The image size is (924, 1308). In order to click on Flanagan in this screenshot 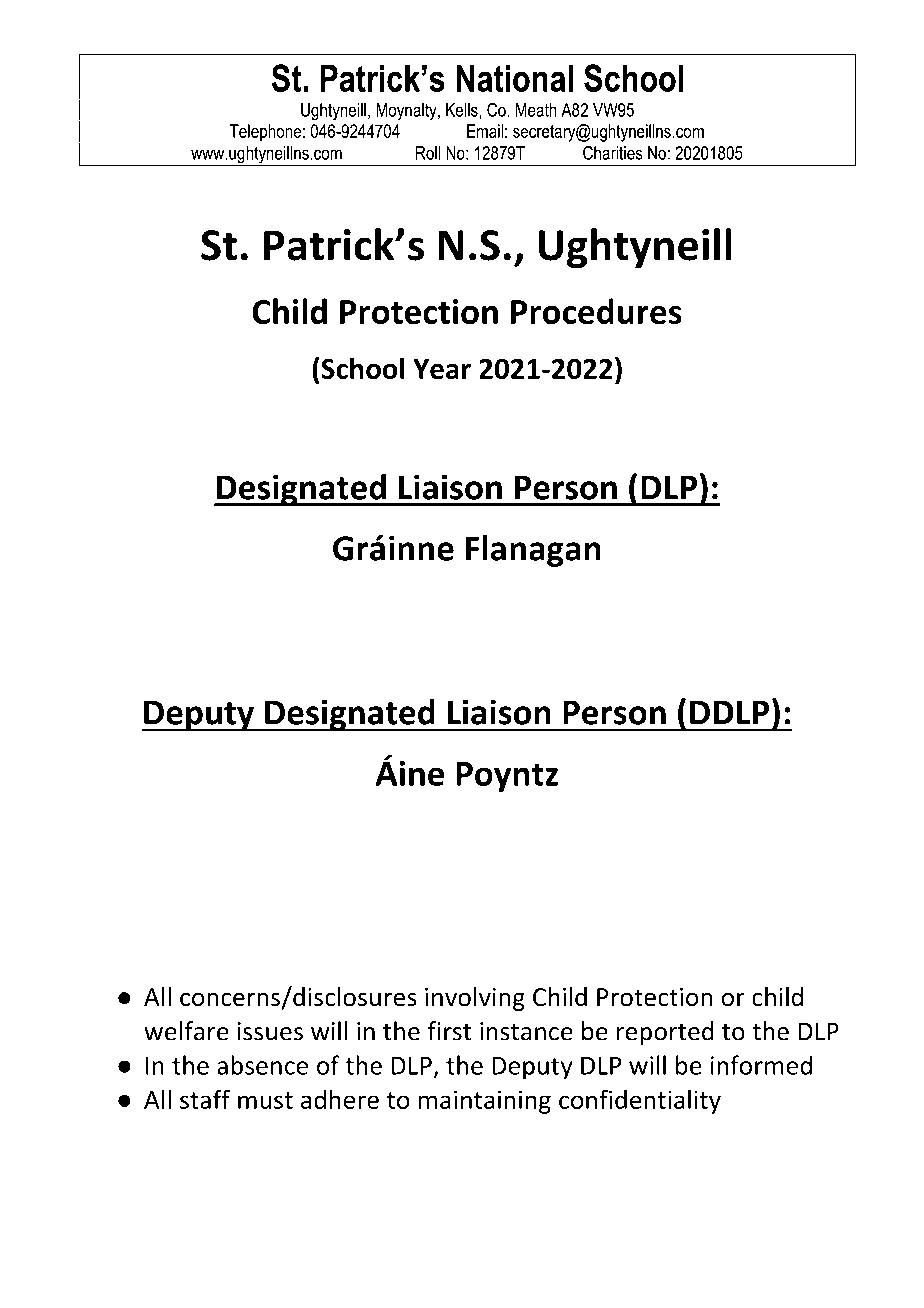, I will do `click(533, 551)`.
